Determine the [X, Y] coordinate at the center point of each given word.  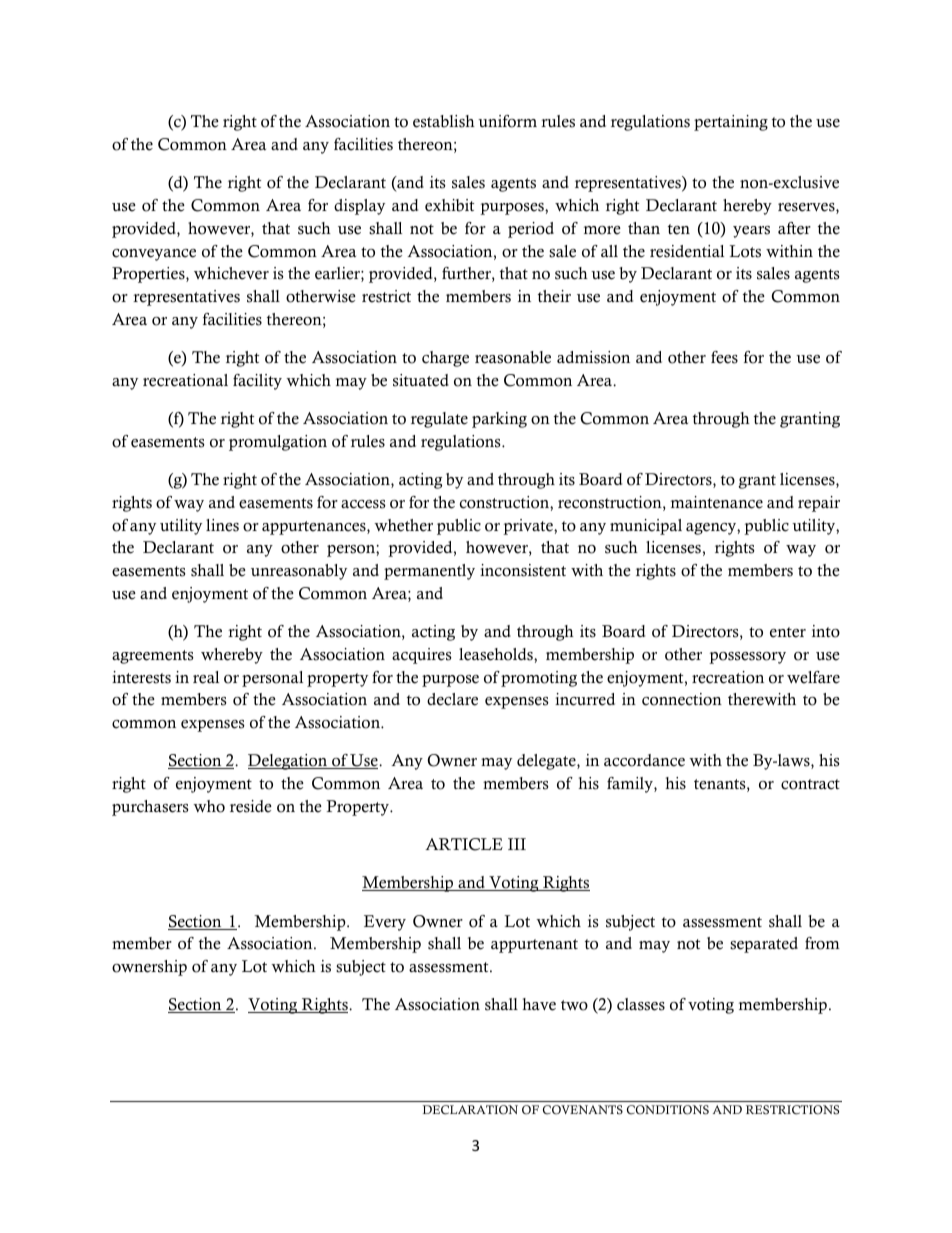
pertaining [731, 123]
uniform [507, 121]
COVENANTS [583, 1110]
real [206, 677]
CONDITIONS [668, 1110]
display [359, 207]
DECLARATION [470, 1110]
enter [788, 632]
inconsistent [523, 570]
